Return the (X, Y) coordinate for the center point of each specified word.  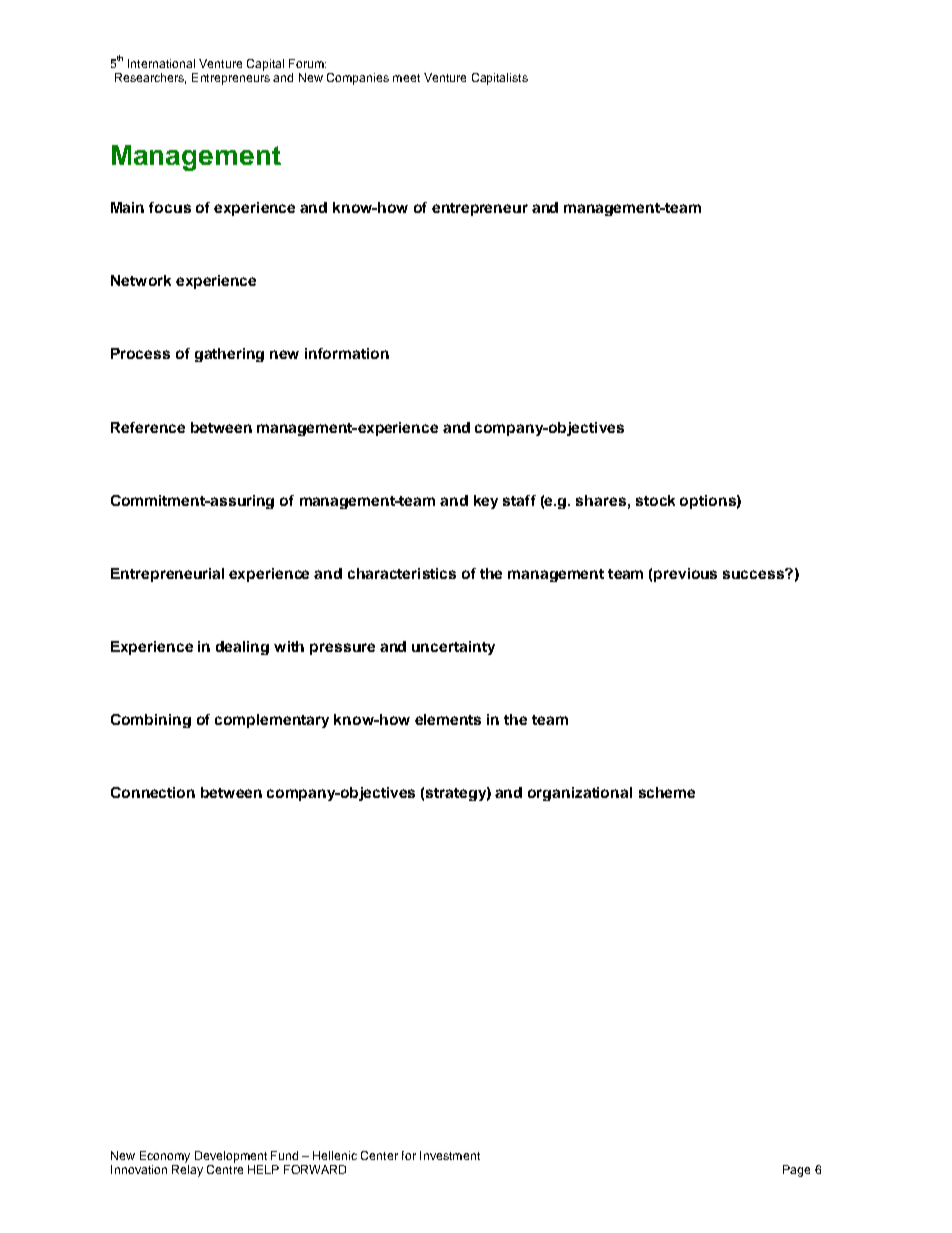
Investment (450, 1155)
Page (796, 1171)
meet (406, 78)
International (161, 63)
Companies (358, 79)
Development (231, 1157)
